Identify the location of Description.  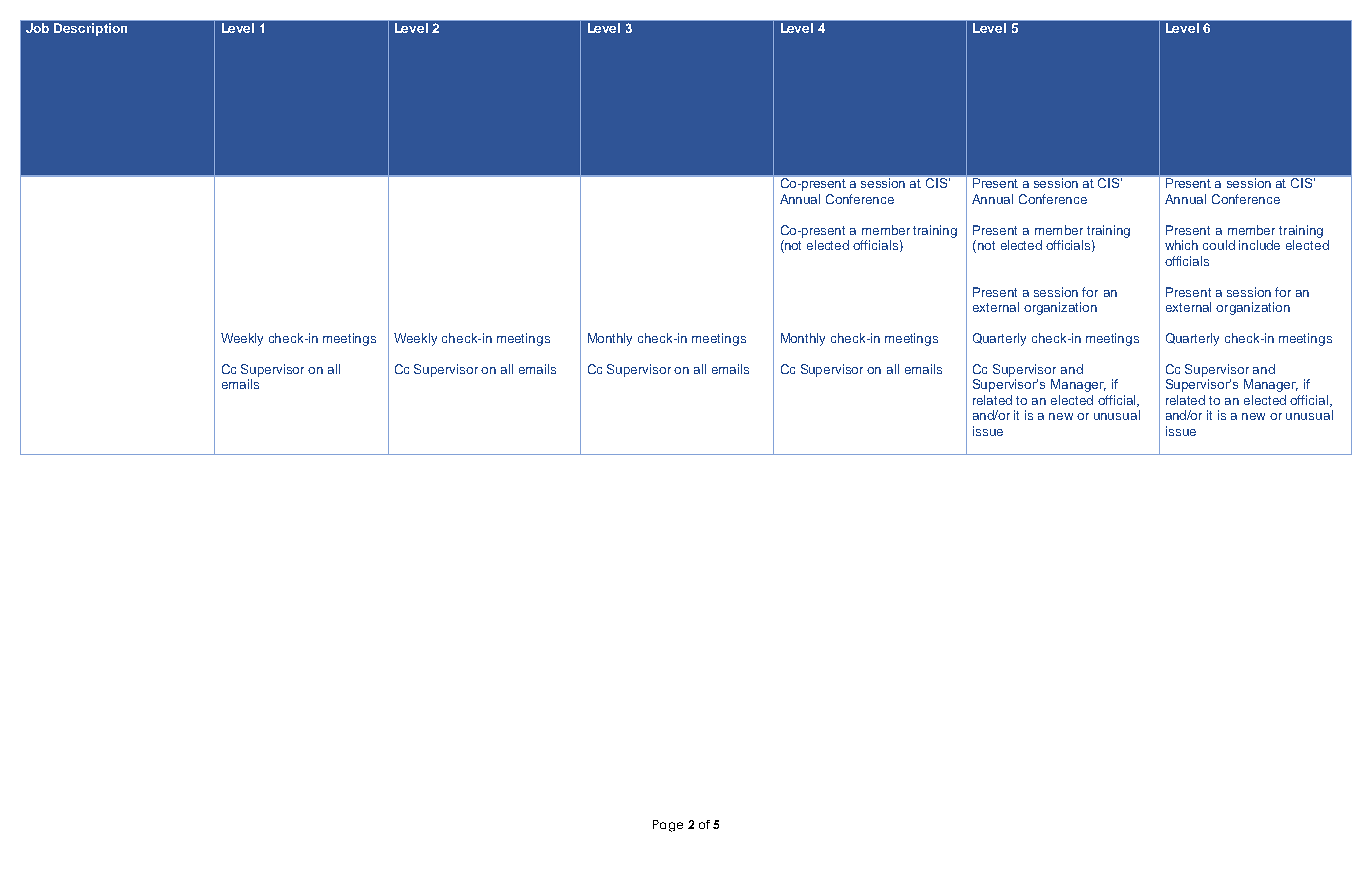
(90, 29).
